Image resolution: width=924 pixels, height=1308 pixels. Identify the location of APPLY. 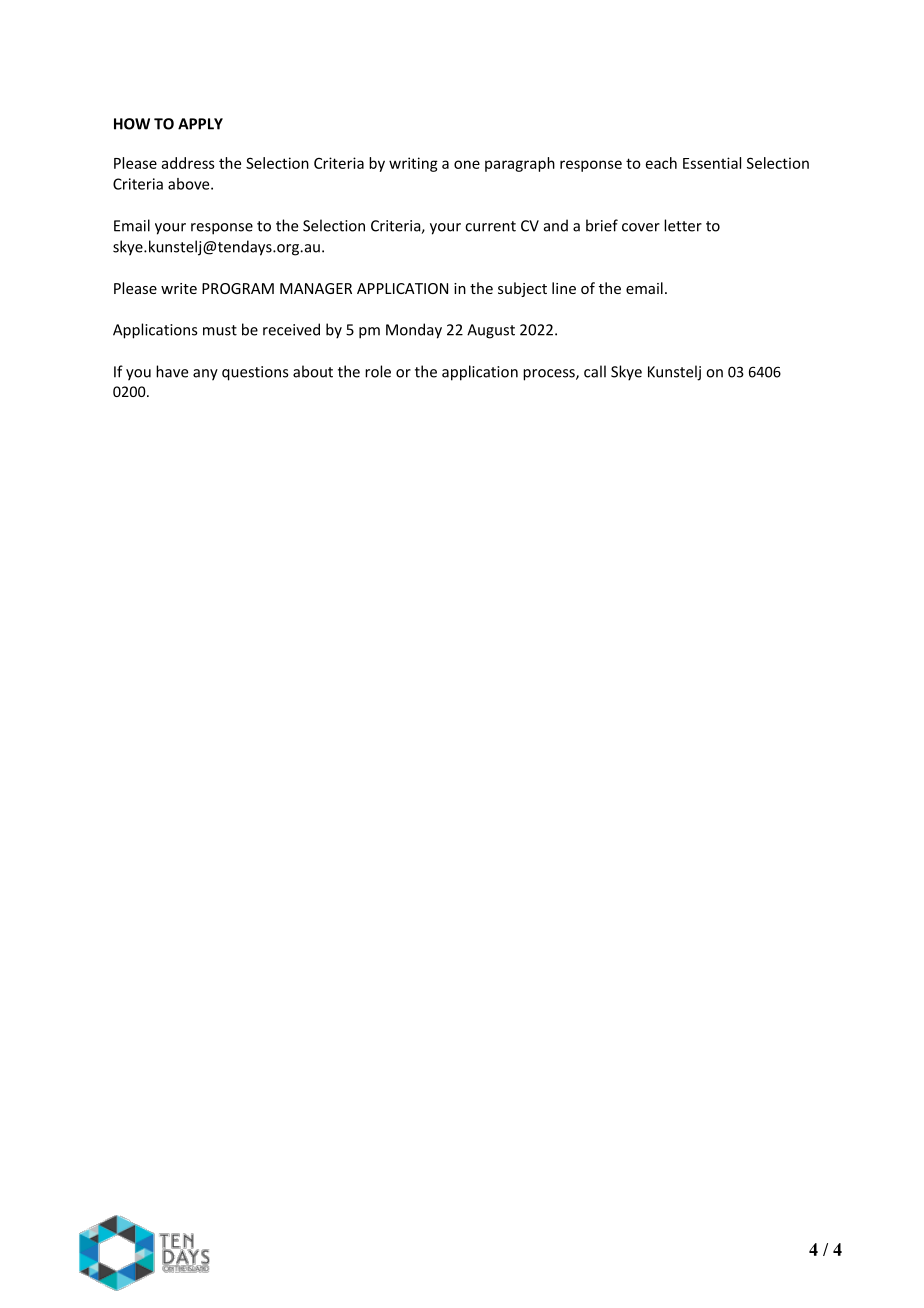
(200, 124).
